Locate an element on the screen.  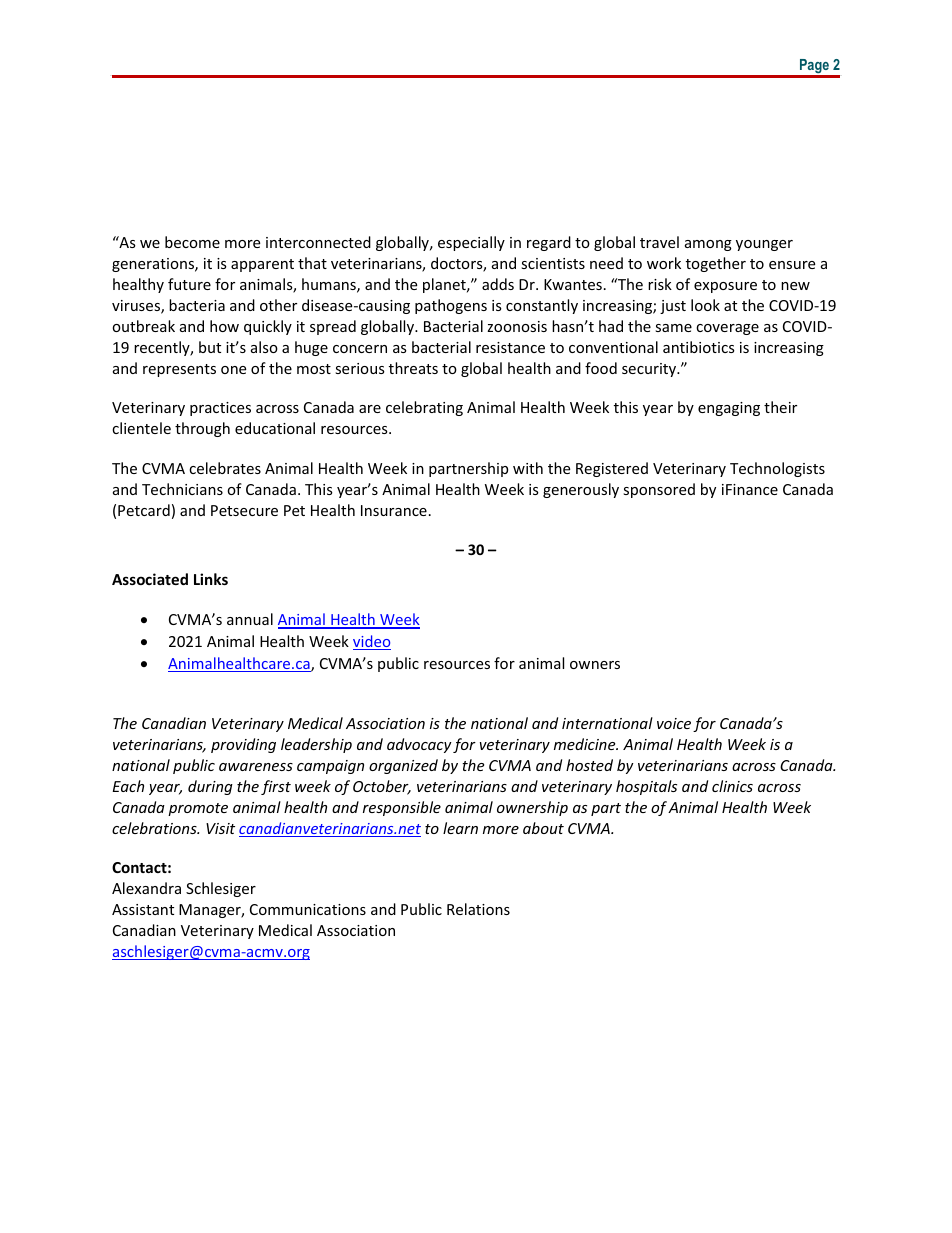
become is located at coordinates (192, 242).
